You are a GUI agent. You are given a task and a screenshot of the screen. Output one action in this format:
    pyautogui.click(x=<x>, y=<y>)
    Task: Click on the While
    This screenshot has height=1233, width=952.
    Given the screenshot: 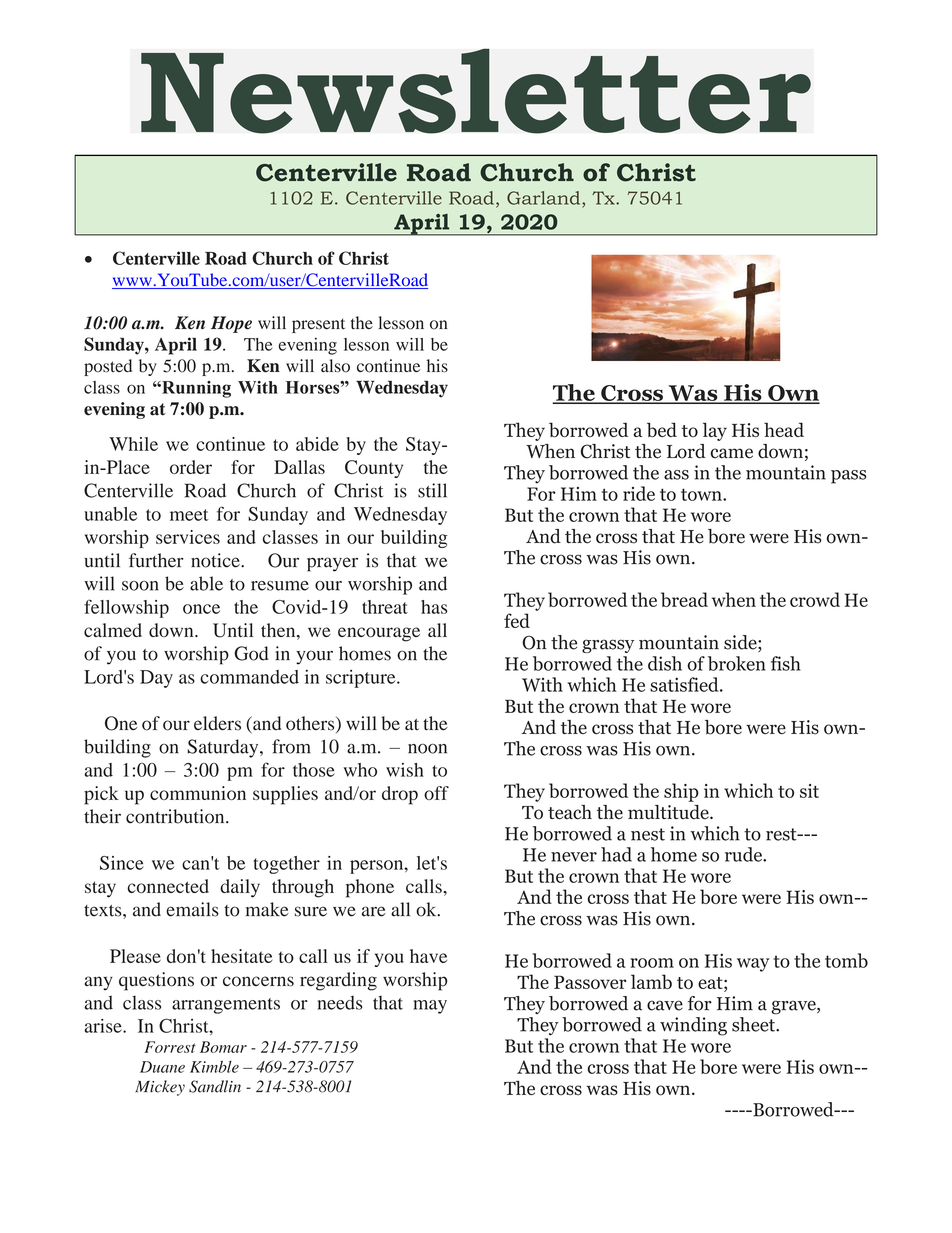 What is the action you would take?
    pyautogui.click(x=133, y=444)
